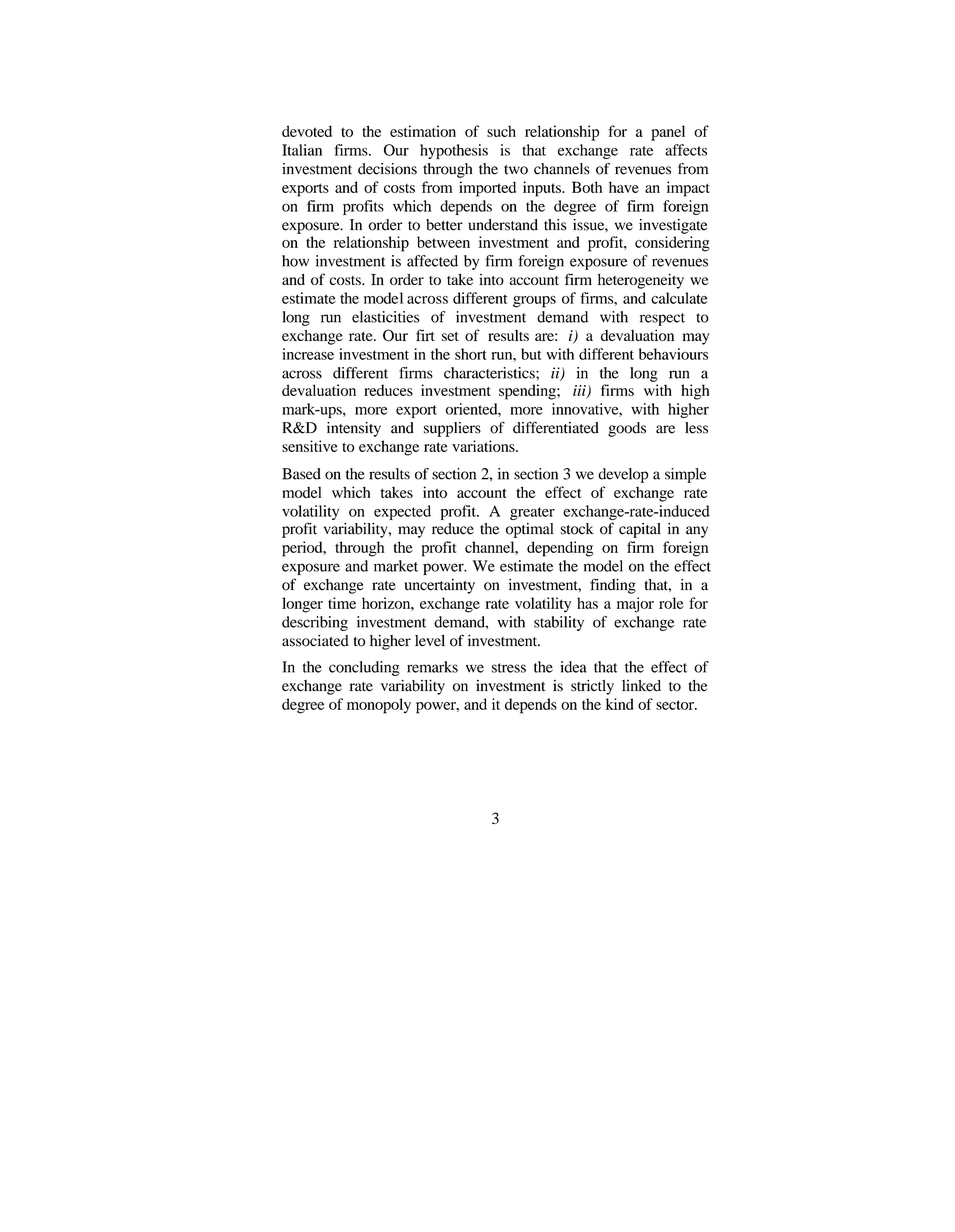 The width and height of the screenshot is (955, 1232). I want to click on stress, so click(509, 668).
